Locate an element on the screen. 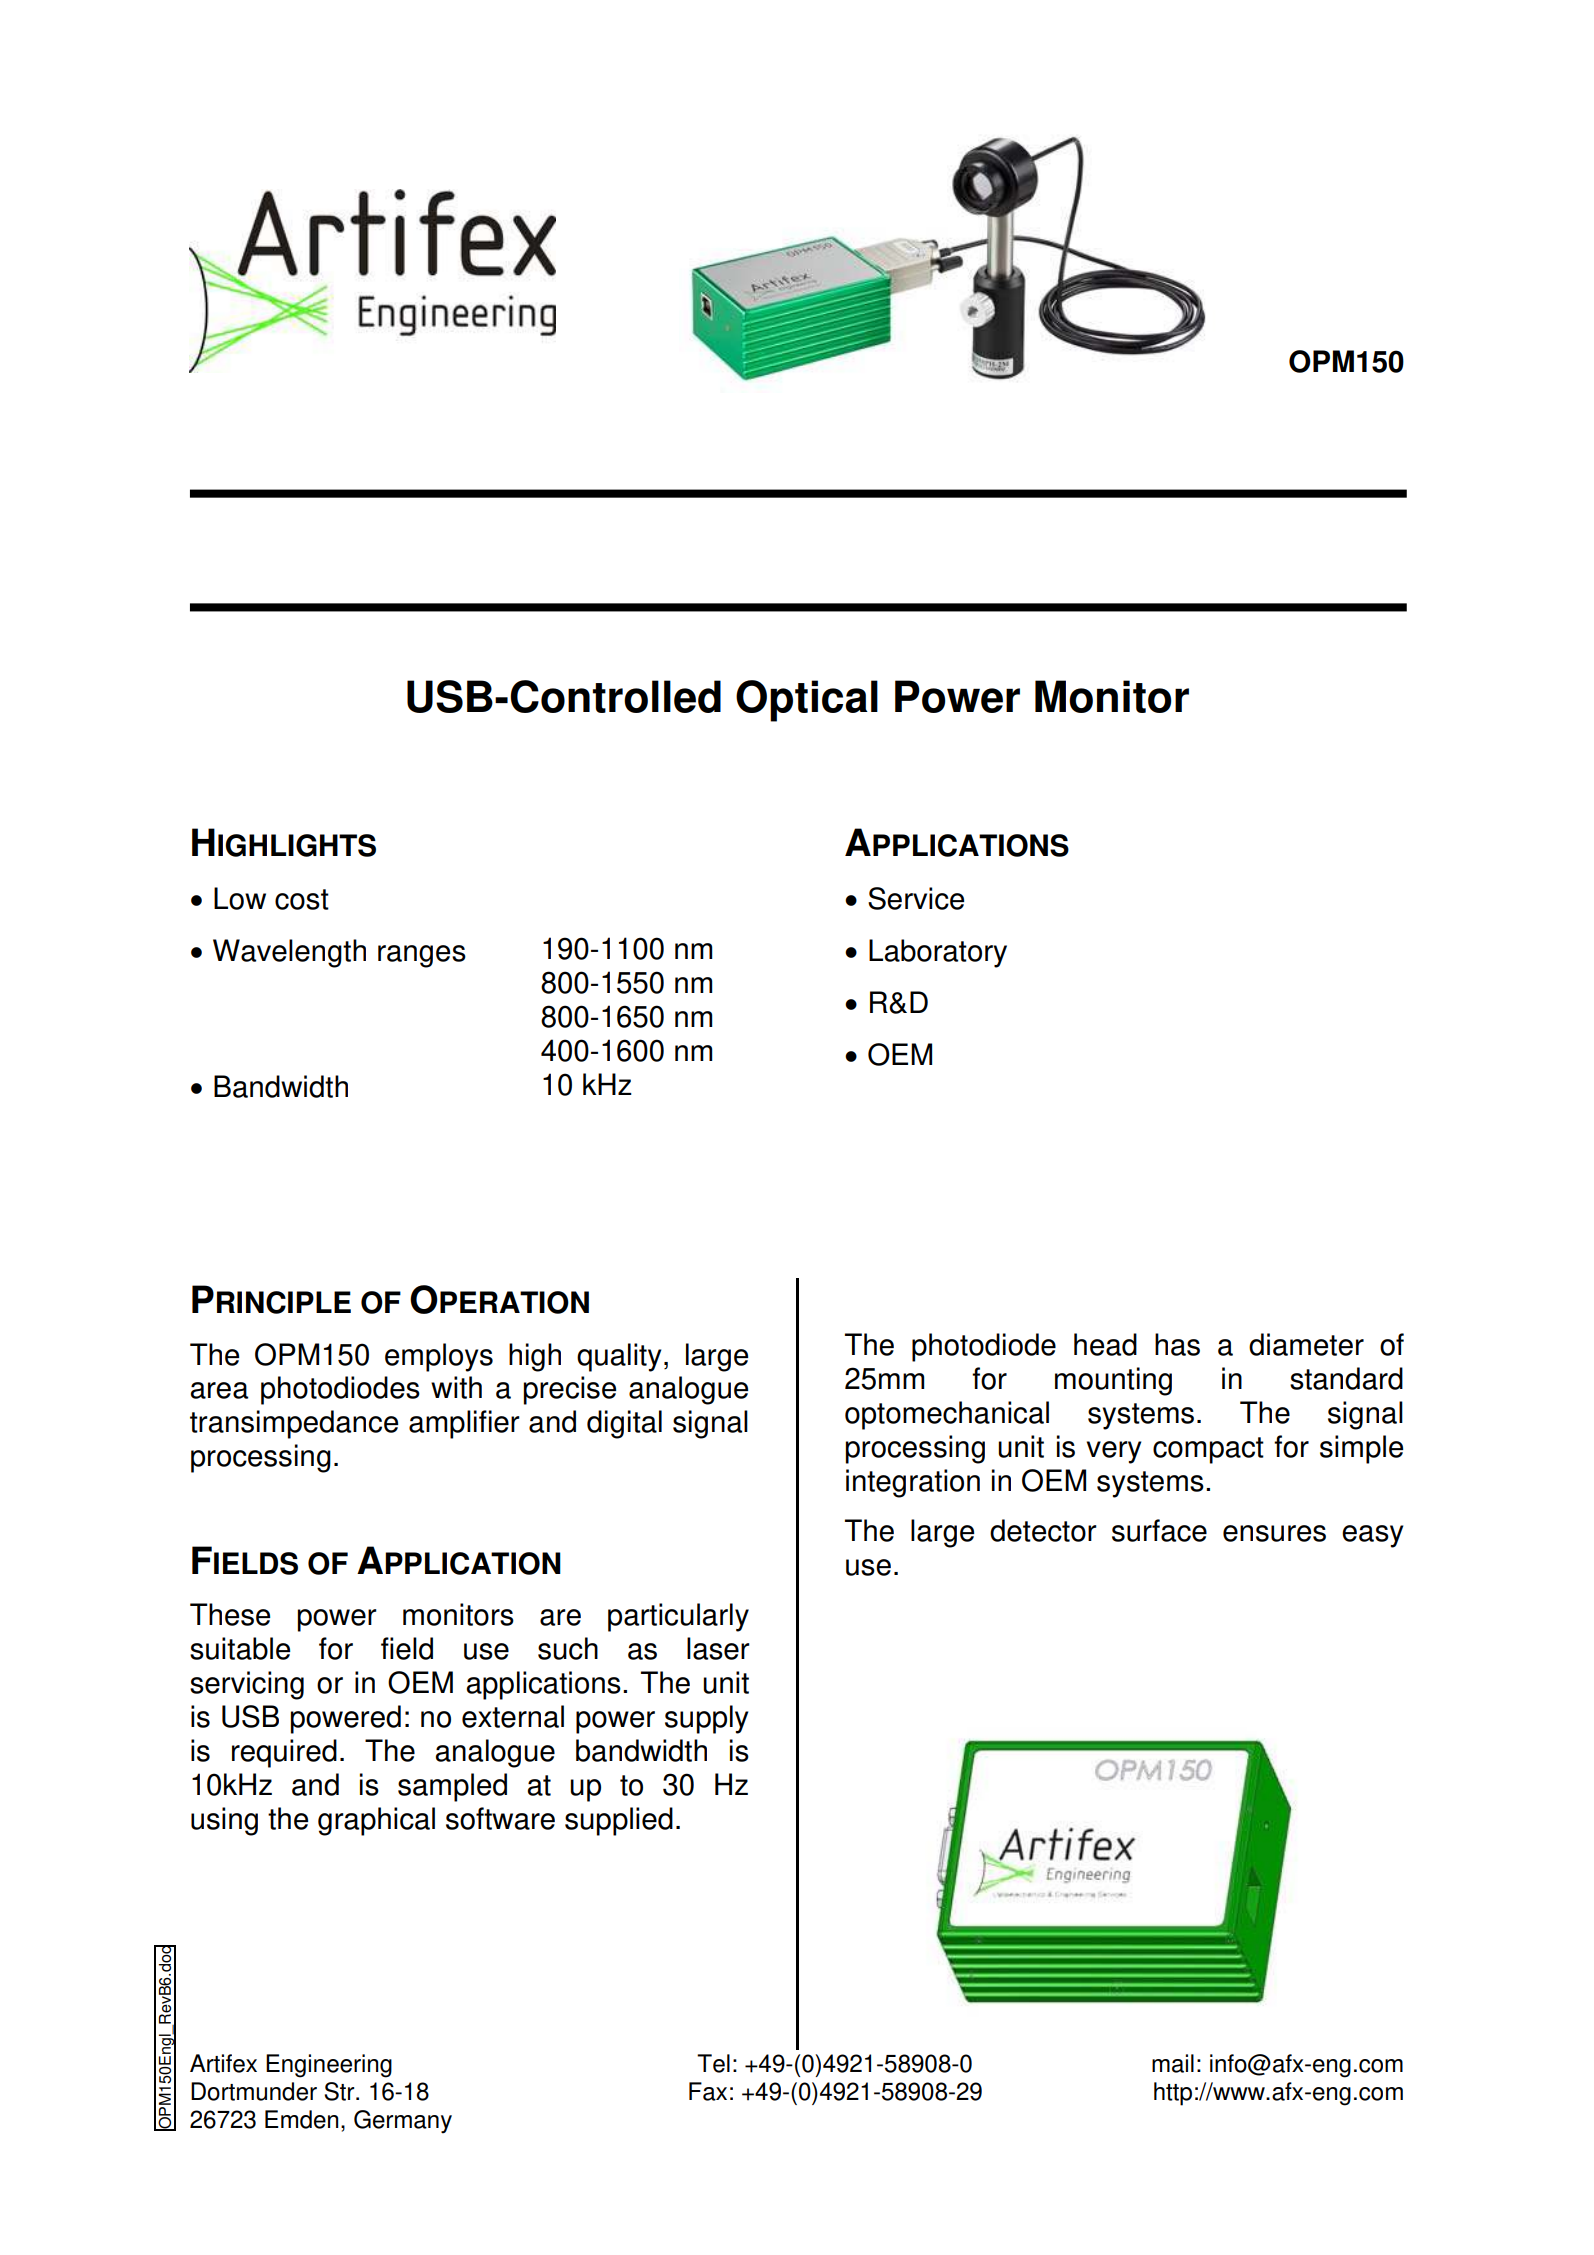  employs is located at coordinates (439, 1357).
